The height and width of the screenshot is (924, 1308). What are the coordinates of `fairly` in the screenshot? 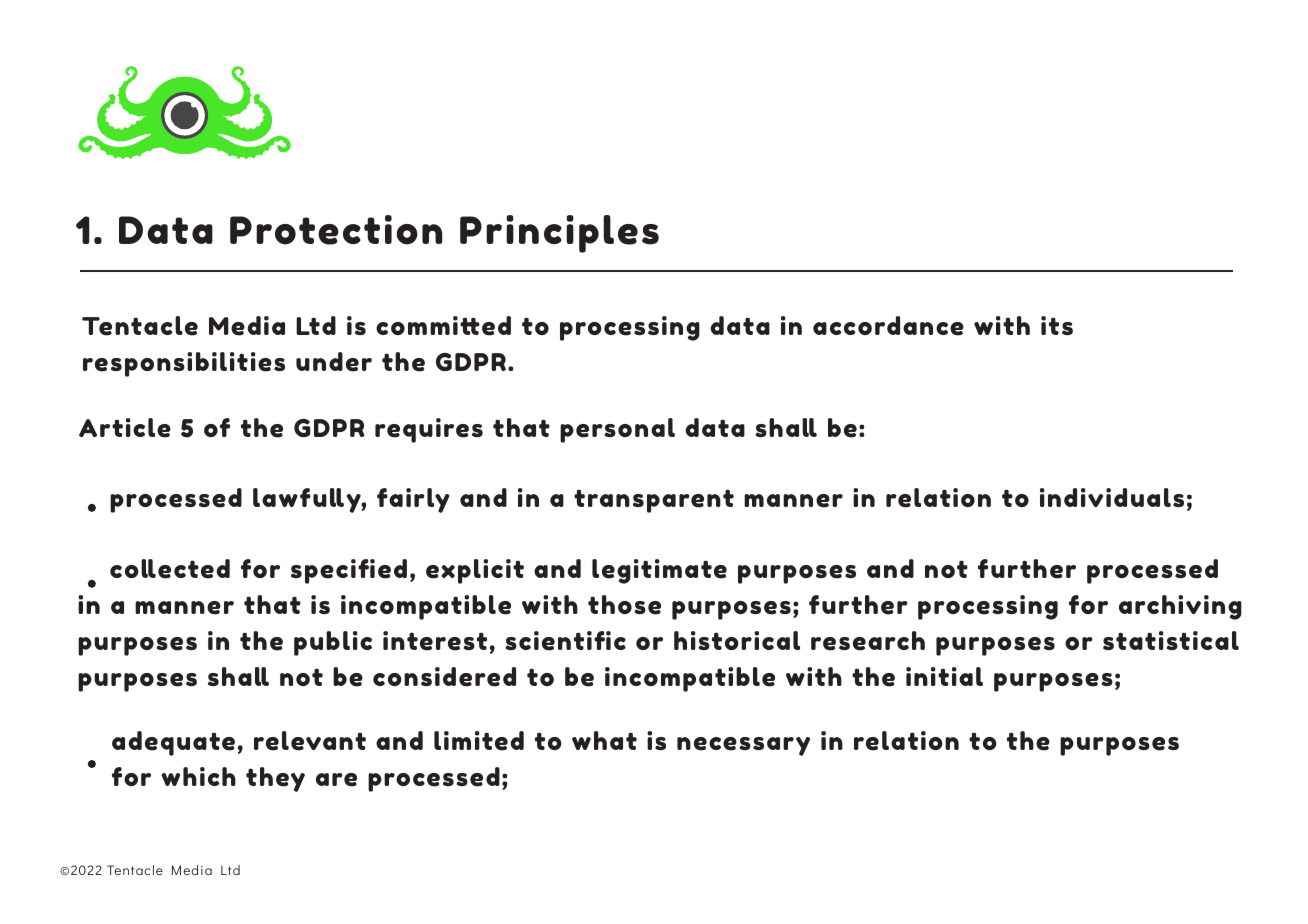 It's located at (413, 500).
